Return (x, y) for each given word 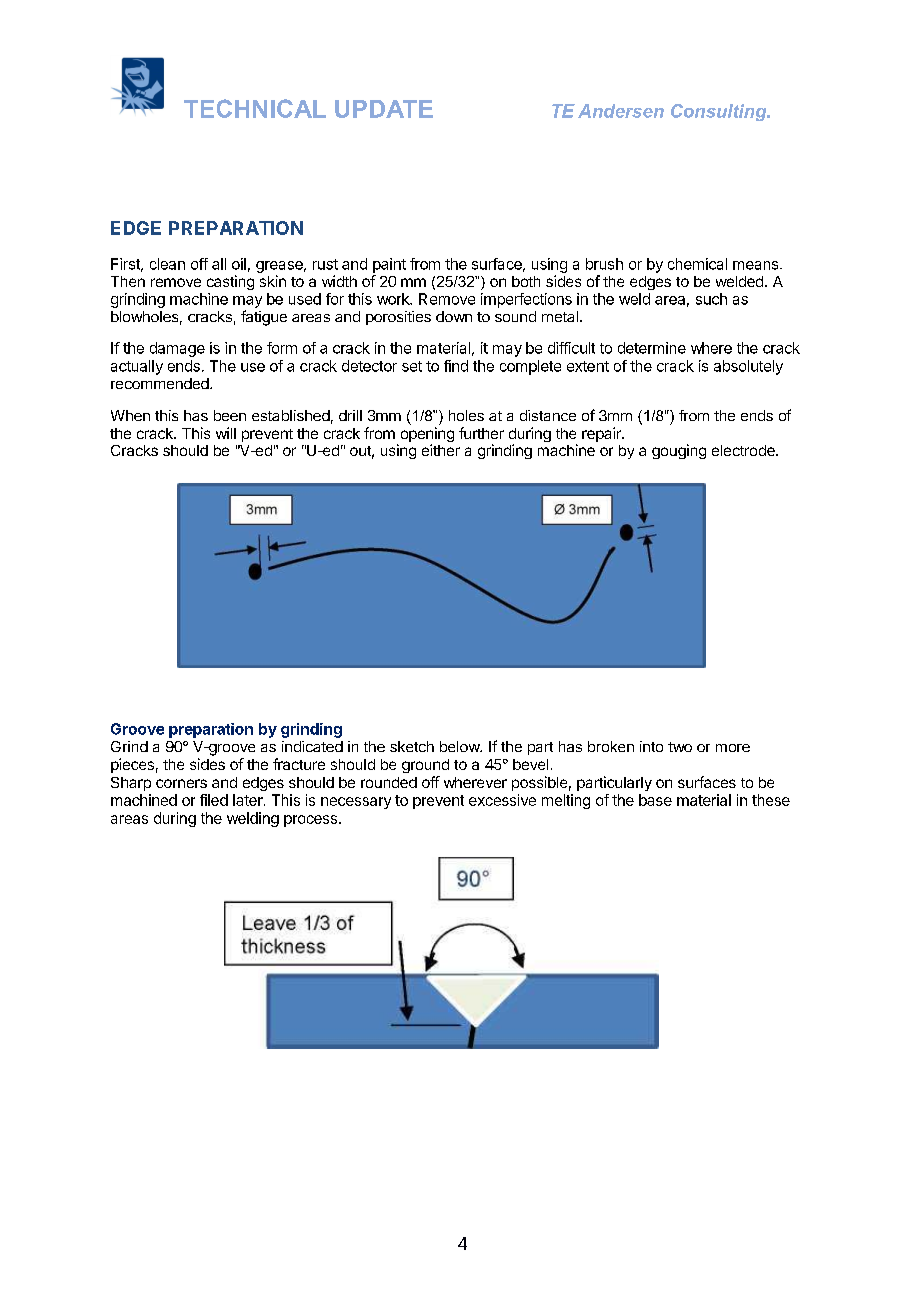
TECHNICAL (255, 108)
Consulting (720, 112)
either (441, 450)
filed (214, 800)
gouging (679, 451)
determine (652, 348)
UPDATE (384, 109)
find (456, 366)
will (226, 433)
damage (177, 349)
